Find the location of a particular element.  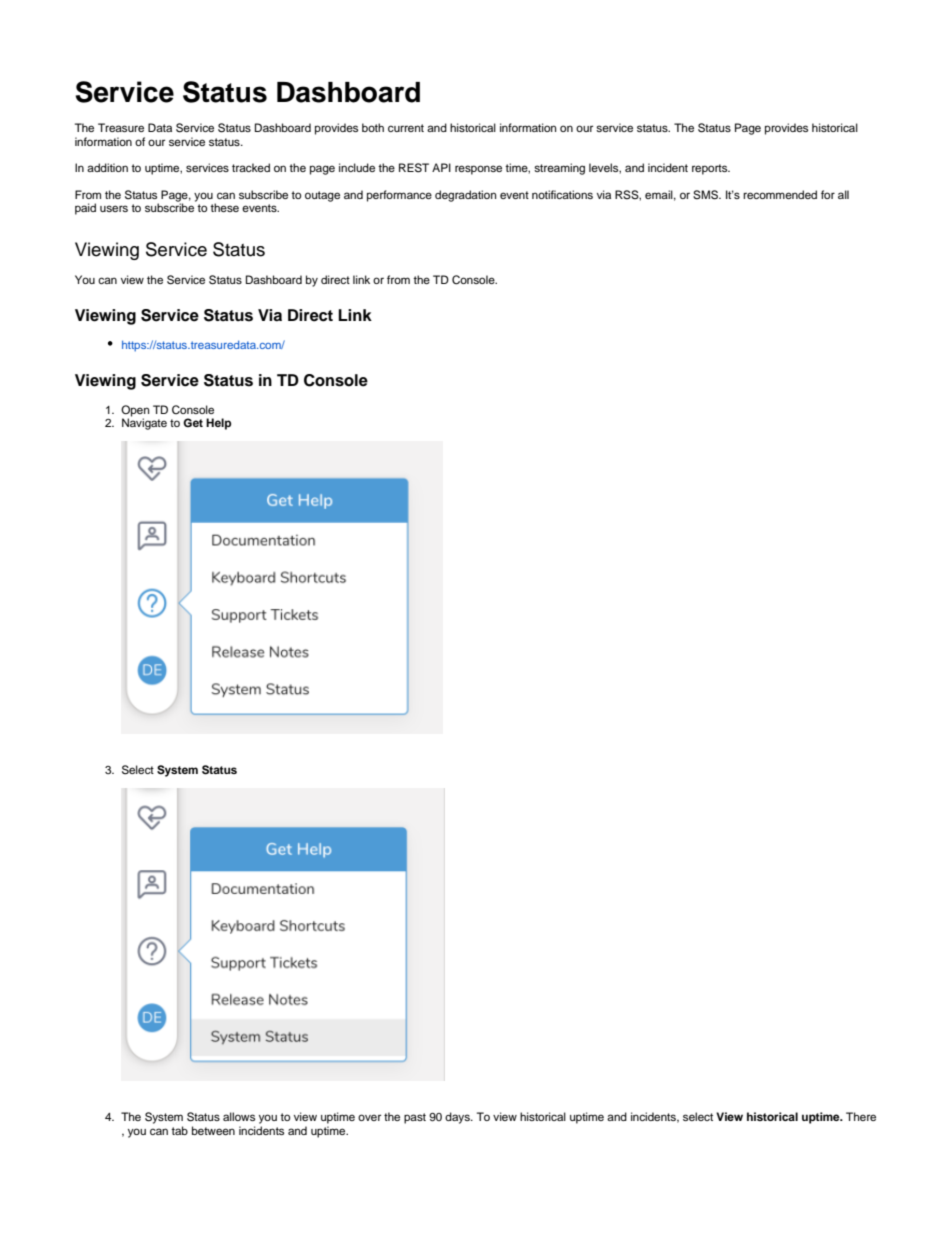

allows is located at coordinates (239, 1116).
